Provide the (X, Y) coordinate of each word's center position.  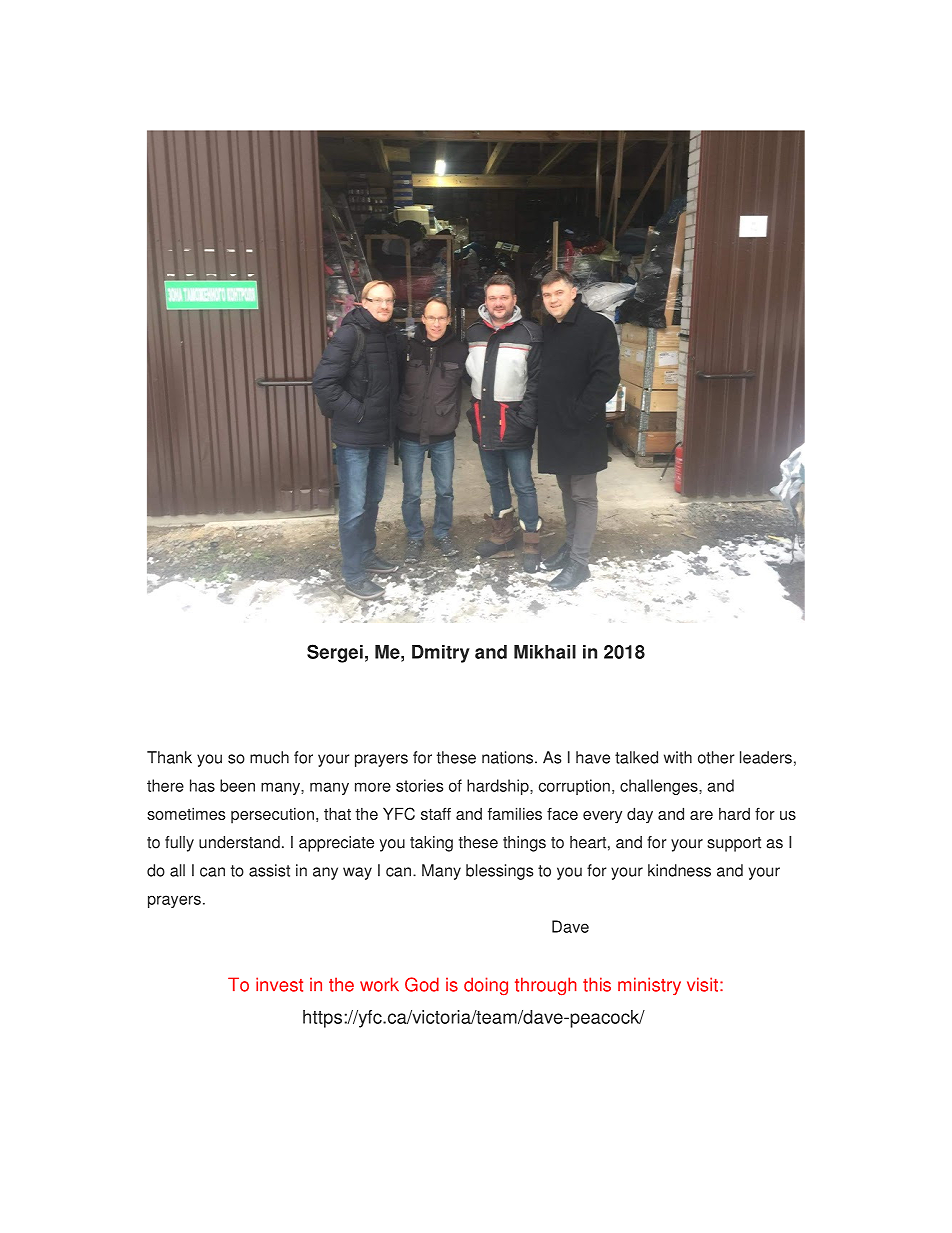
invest (279, 984)
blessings (499, 872)
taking (431, 844)
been (237, 785)
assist (269, 870)
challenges (660, 787)
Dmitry (441, 654)
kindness (679, 870)
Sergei (335, 653)
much (269, 757)
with (678, 757)
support (734, 844)
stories (419, 785)
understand (239, 842)
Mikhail (545, 652)
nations (507, 757)
